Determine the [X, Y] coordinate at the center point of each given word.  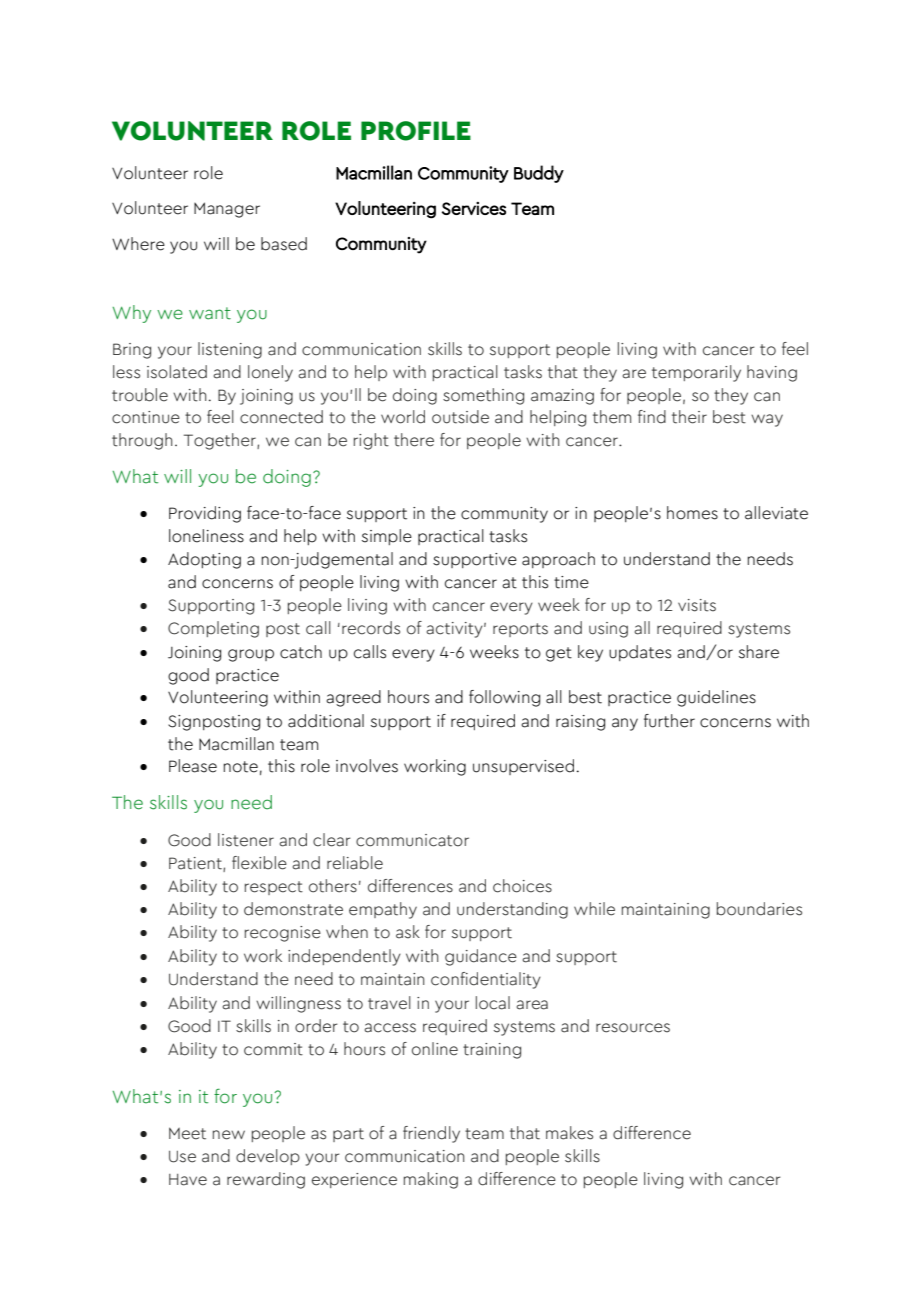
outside [460, 417]
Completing [213, 629]
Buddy [539, 174]
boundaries [759, 909]
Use [182, 1157]
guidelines [716, 698]
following [504, 698]
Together [221, 441]
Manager [227, 210]
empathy [383, 910]
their [689, 417]
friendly [431, 1134]
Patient [196, 864]
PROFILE [416, 131]
